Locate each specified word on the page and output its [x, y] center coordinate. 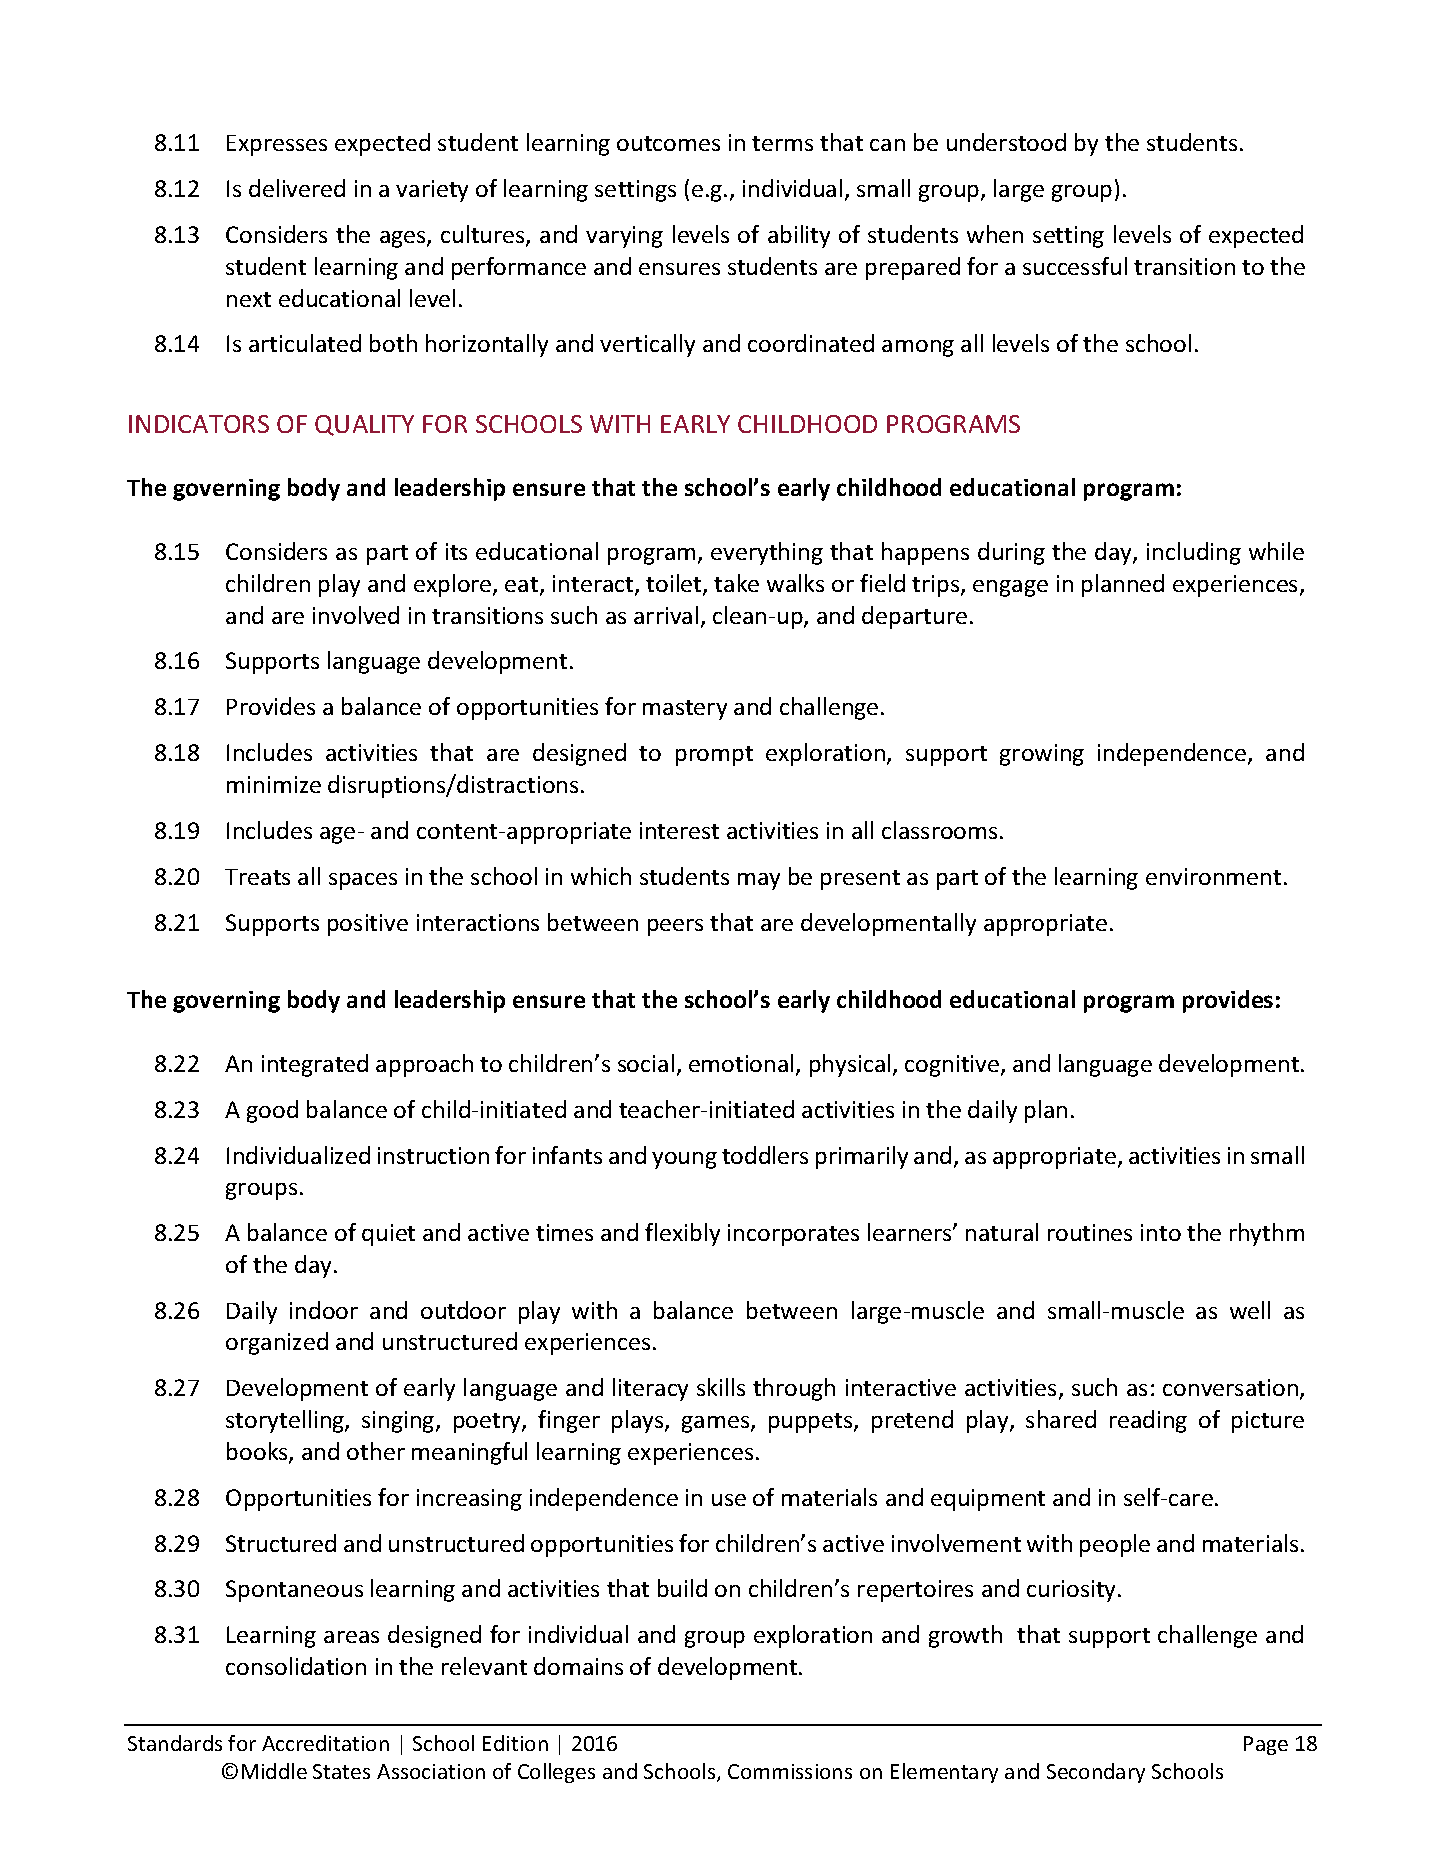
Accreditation [325, 1743]
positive [368, 925]
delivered [297, 188]
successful [1075, 266]
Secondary [1096, 1773]
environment [1213, 876]
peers [675, 927]
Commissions [790, 1771]
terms [782, 143]
